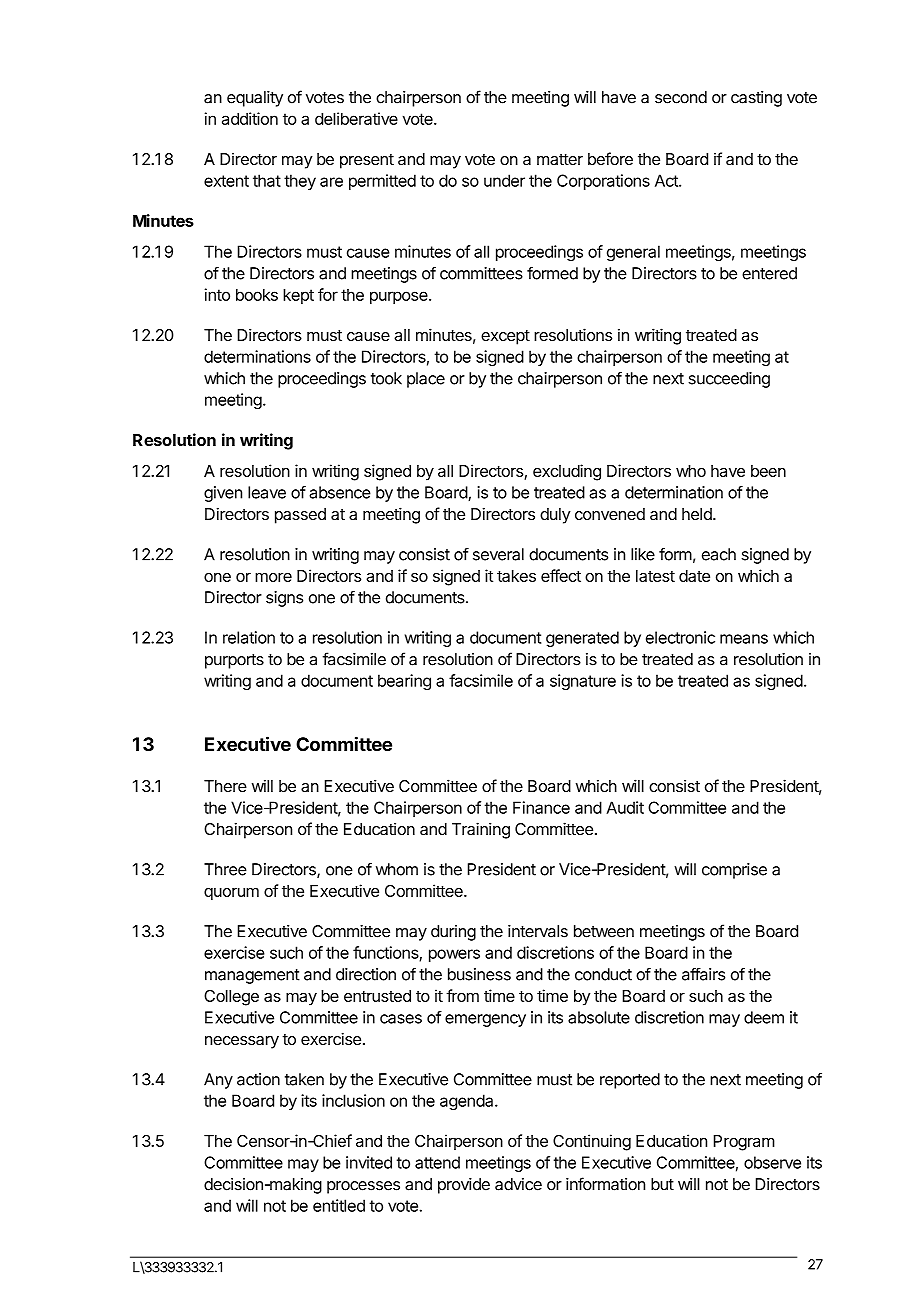  Describe the element at coordinates (339, 1205) in the screenshot. I see `entitled` at that location.
